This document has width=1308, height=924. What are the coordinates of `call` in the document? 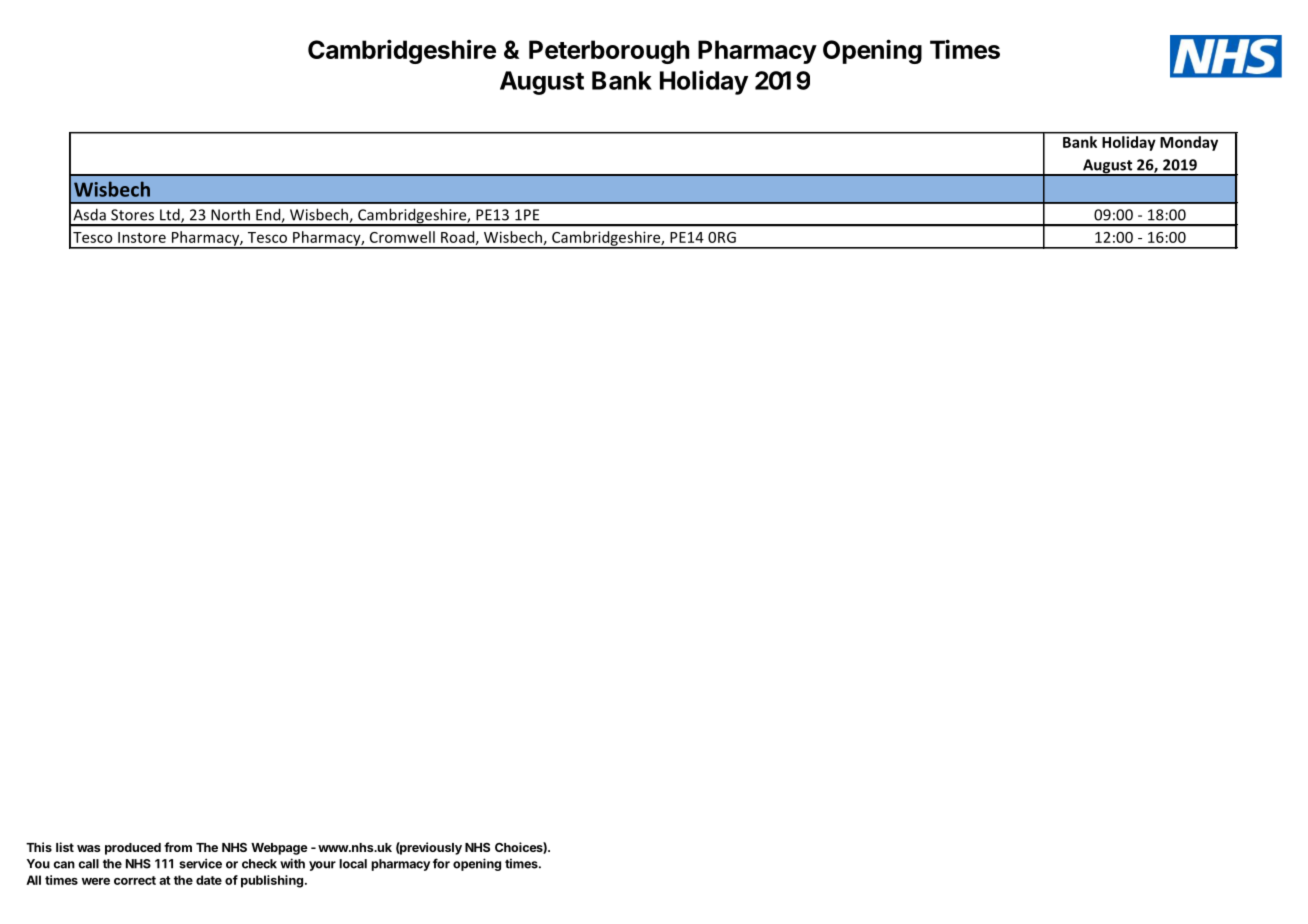 It's located at (89, 864).
